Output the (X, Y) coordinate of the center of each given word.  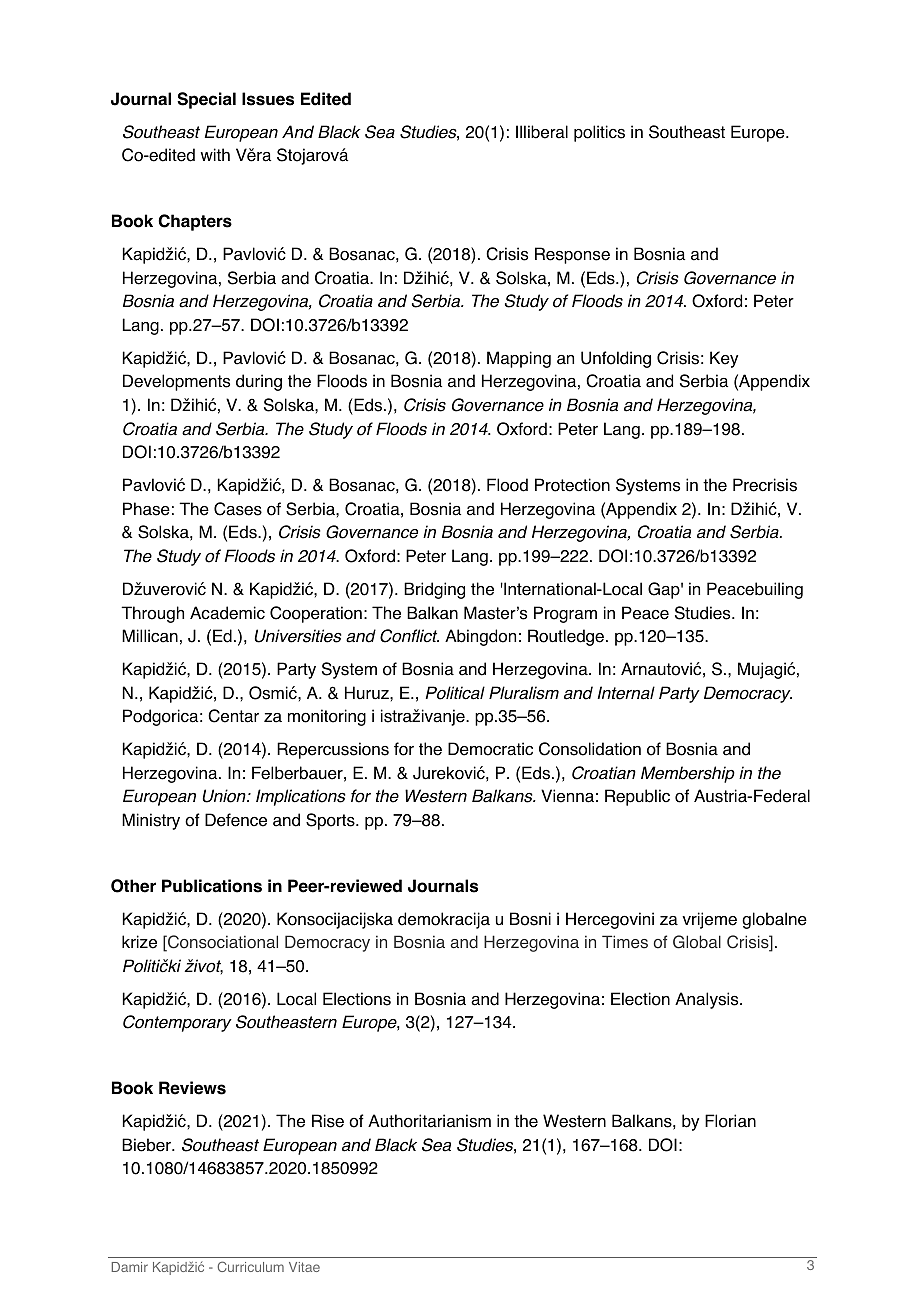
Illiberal (542, 132)
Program (565, 614)
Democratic (490, 749)
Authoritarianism (429, 1121)
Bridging (434, 590)
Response (572, 255)
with (215, 154)
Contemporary (177, 1023)
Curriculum (251, 1266)
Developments (176, 382)
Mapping (519, 359)
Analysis (708, 1000)
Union (225, 796)
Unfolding (616, 359)
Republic (637, 797)
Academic (227, 613)
